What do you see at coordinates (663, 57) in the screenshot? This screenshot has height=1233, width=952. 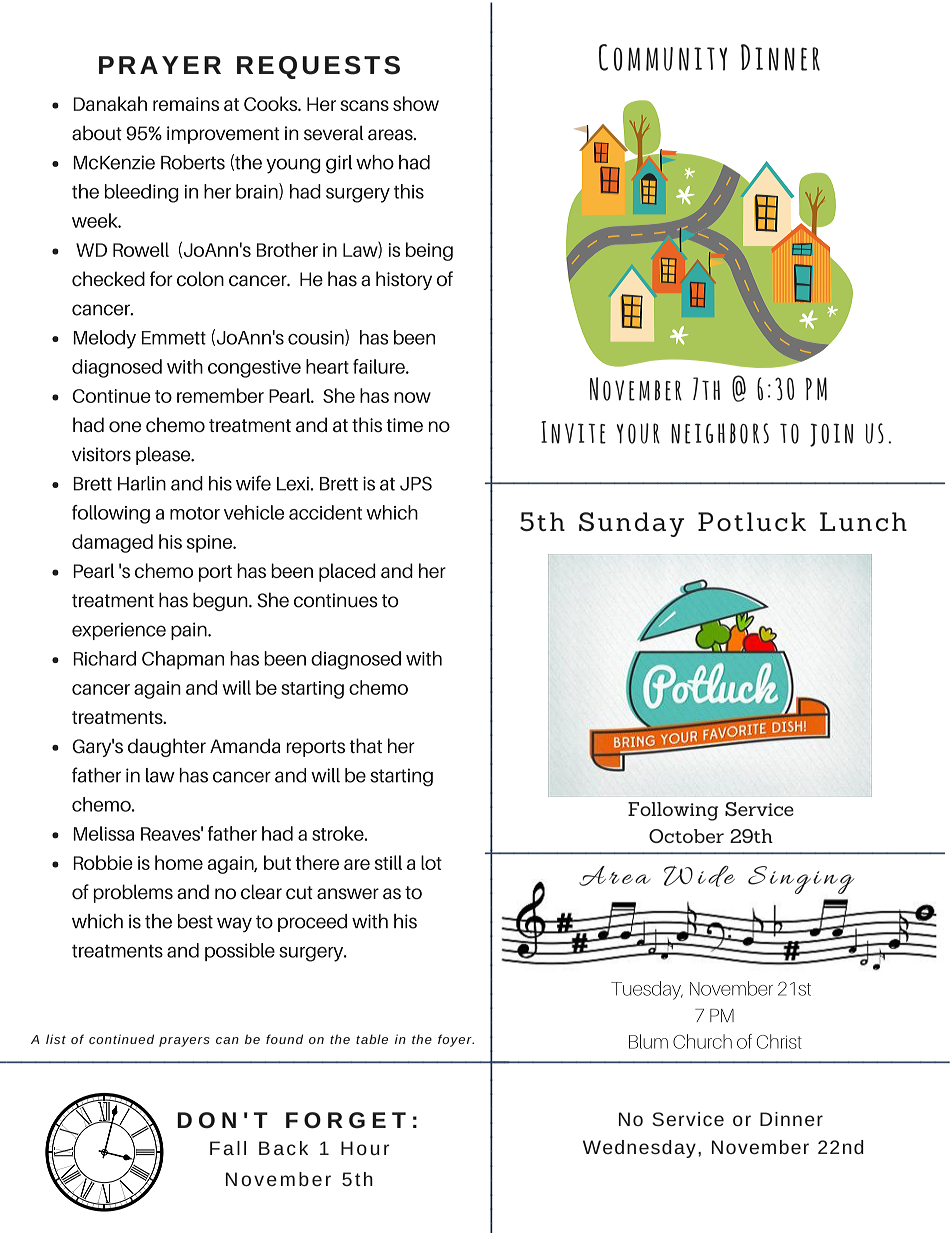 I see `Community` at bounding box center [663, 57].
